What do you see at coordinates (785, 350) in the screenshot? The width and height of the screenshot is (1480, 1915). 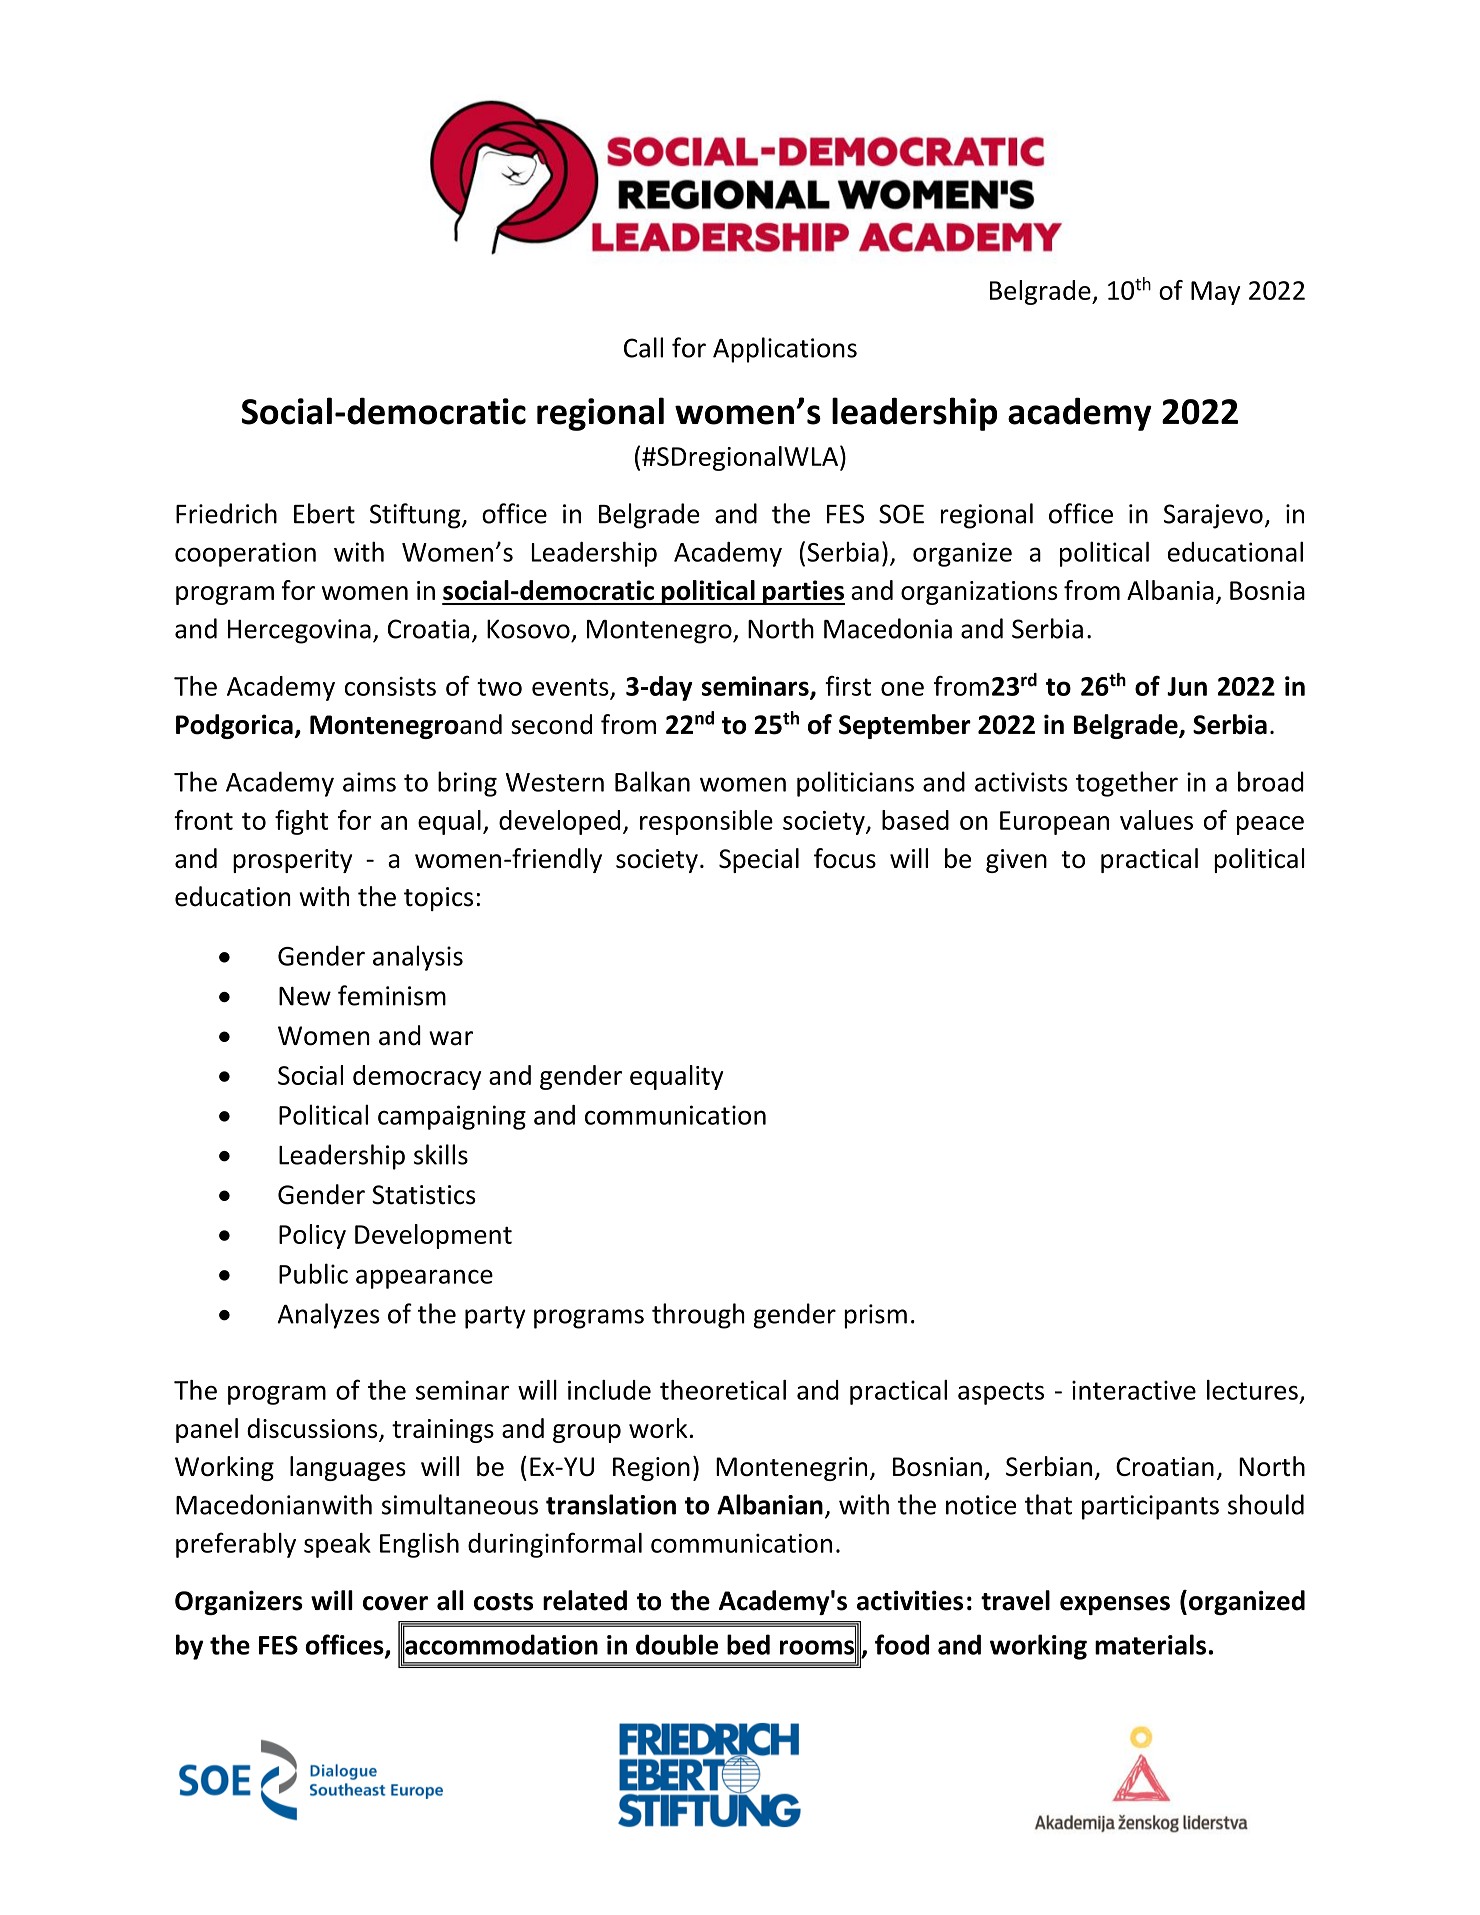 I see `Applications` at bounding box center [785, 350].
